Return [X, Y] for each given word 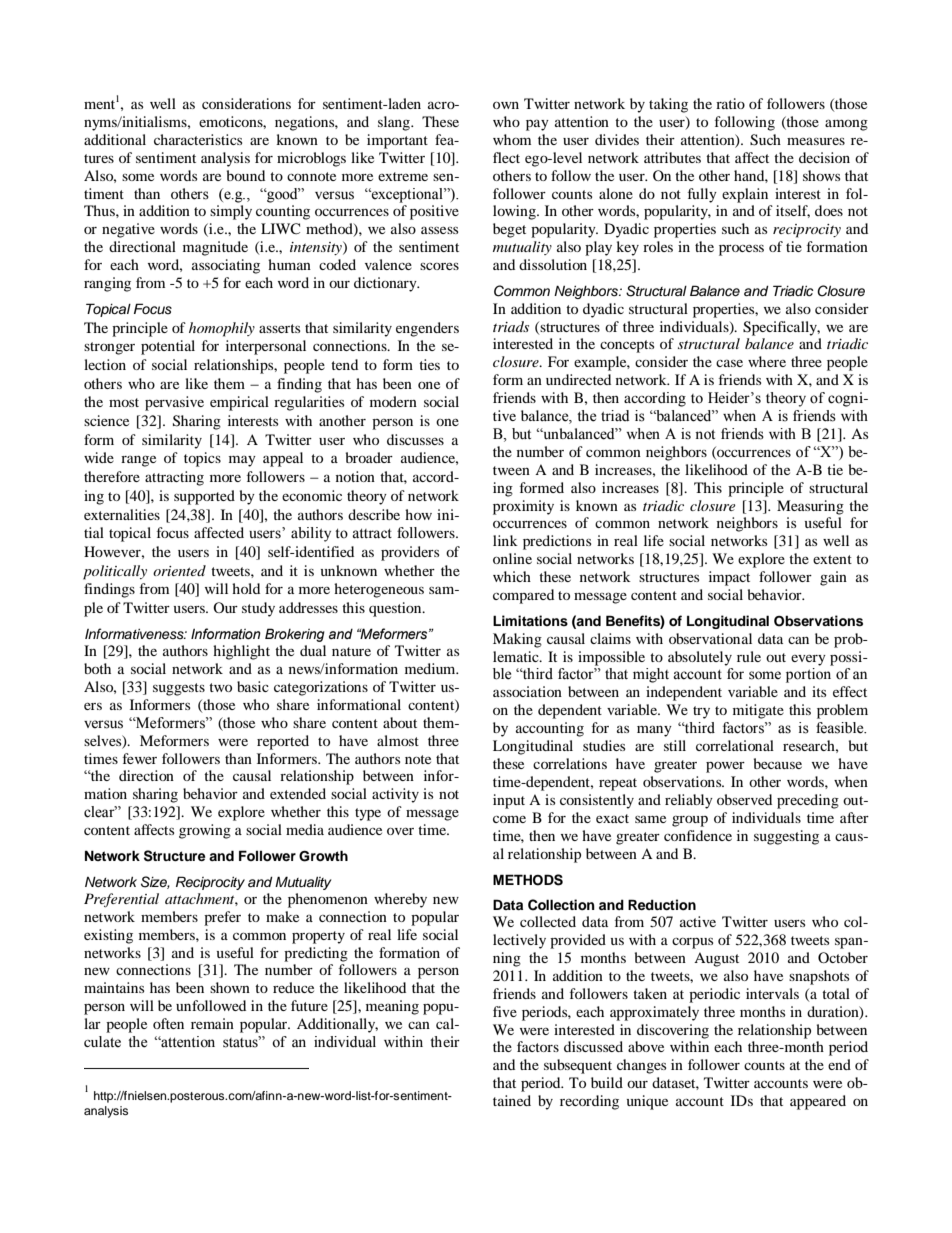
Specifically [781, 328]
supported [204, 497]
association [527, 691]
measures [816, 141]
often [168, 1023]
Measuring [810, 507]
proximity [523, 507]
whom [512, 139]
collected [548, 921]
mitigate [758, 711]
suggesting [786, 837]
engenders [427, 329]
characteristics [198, 139]
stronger [109, 348]
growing [205, 831]
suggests [179, 689]
